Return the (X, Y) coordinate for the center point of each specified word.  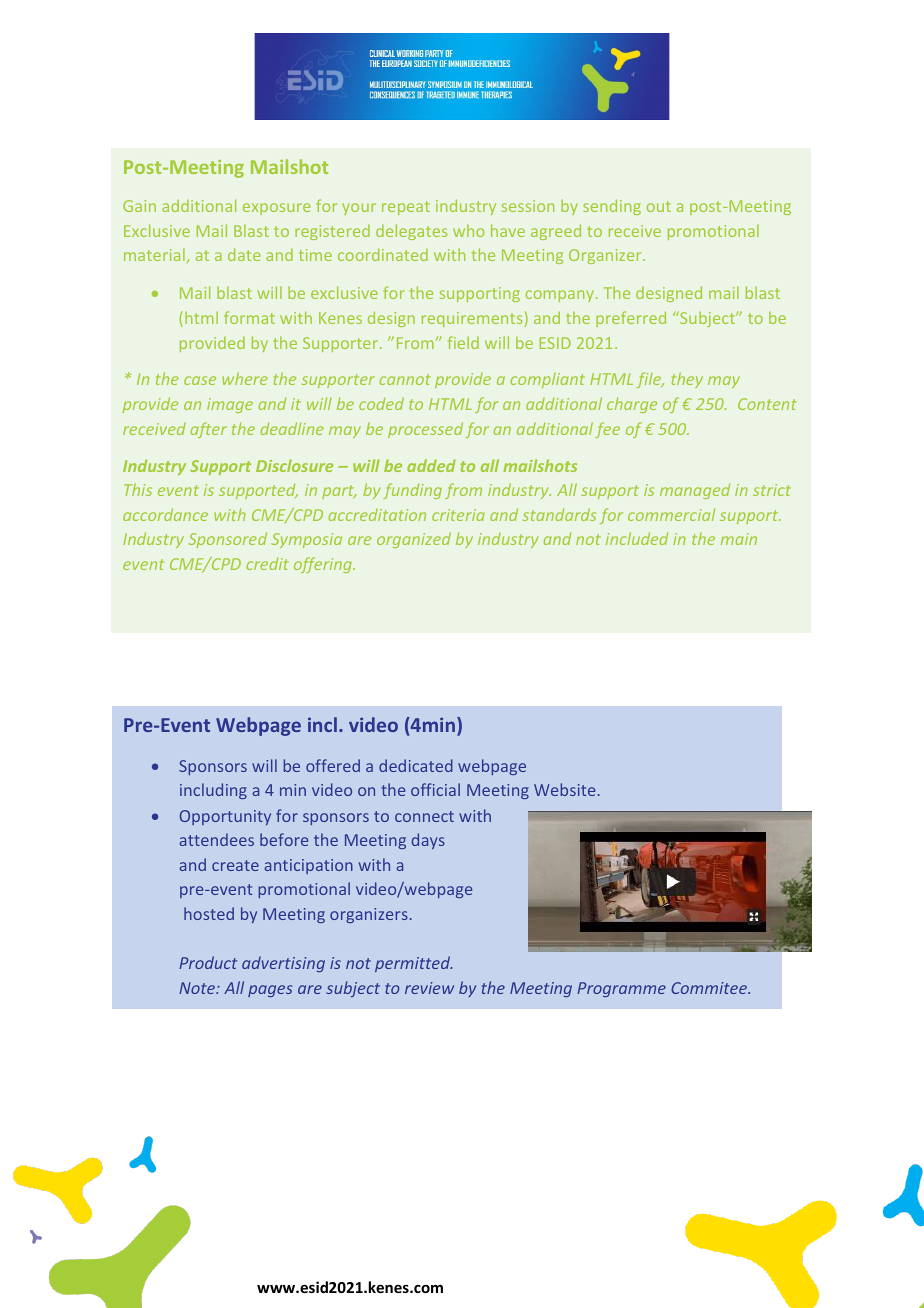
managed (695, 491)
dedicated (416, 765)
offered (333, 765)
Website (564, 789)
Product (208, 962)
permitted (414, 964)
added (431, 465)
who (468, 230)
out (659, 206)
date (244, 254)
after (209, 430)
